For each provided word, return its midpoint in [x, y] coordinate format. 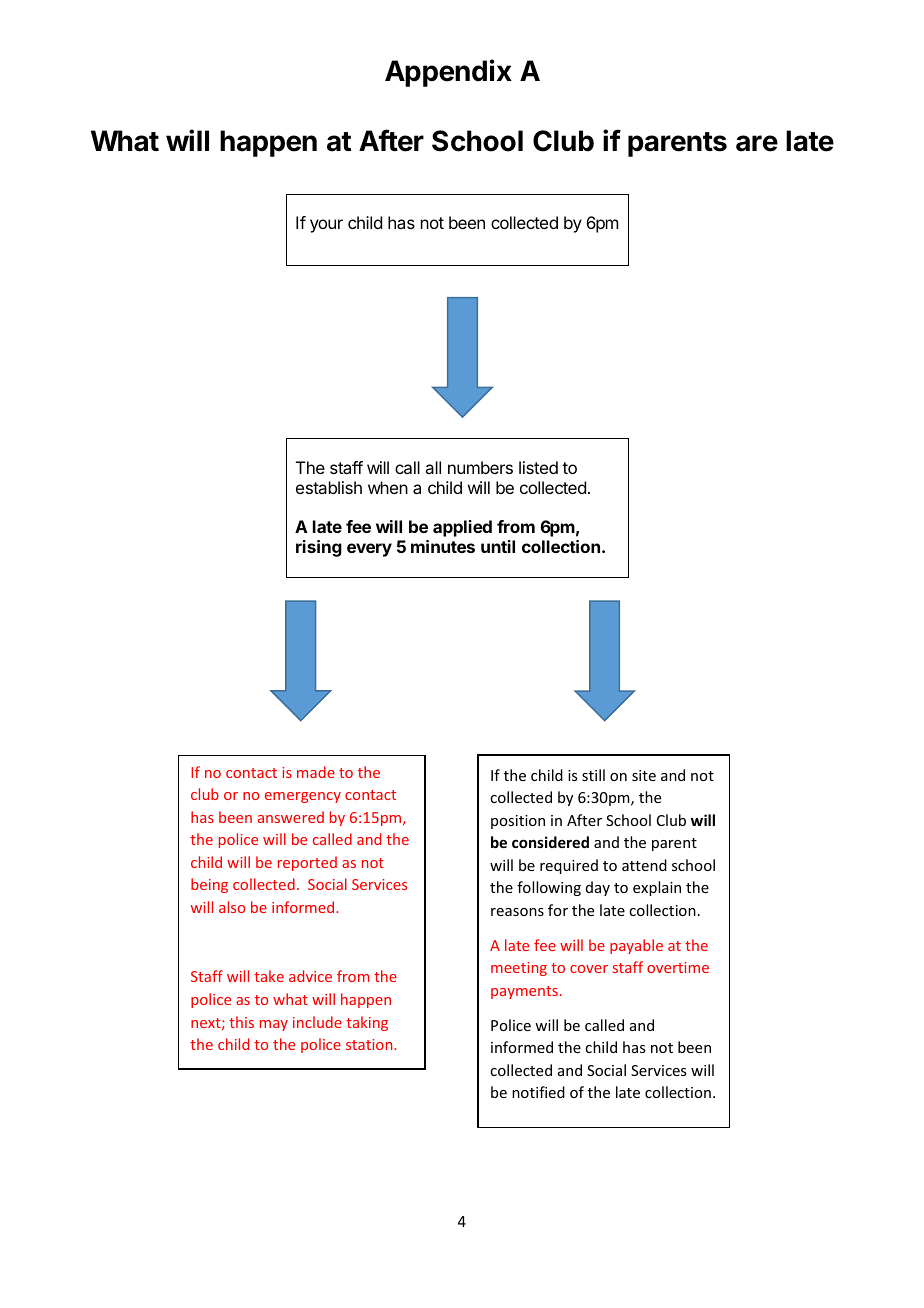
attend [644, 865]
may [274, 1025]
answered [291, 817]
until [498, 546]
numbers [480, 467]
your [326, 226]
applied [462, 528]
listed [538, 467]
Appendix [448, 73]
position [518, 822]
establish [329, 487]
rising [319, 548]
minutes [443, 546]
